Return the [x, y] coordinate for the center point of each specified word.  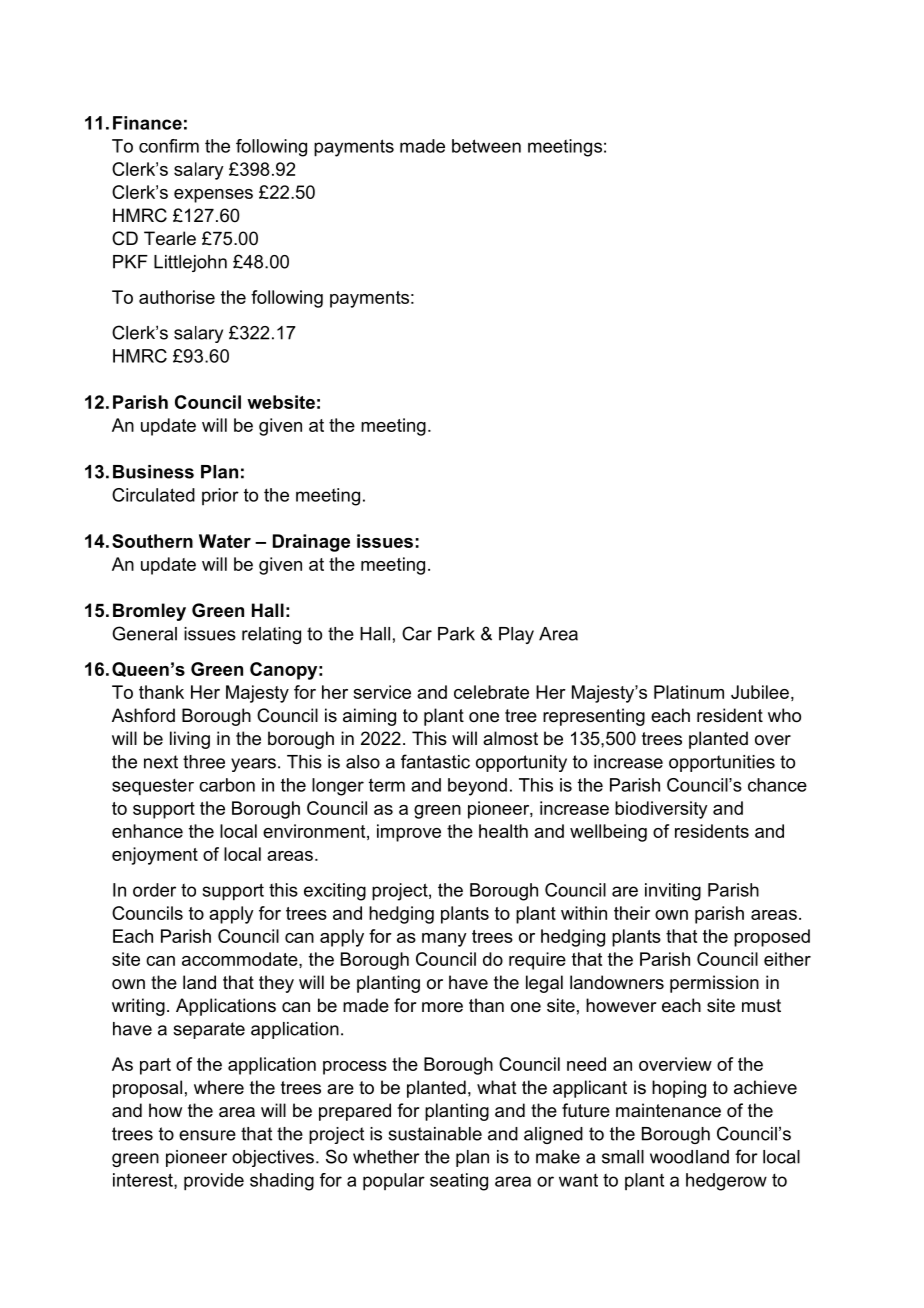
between [486, 146]
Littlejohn [190, 263]
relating [271, 635]
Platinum [689, 692]
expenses [213, 196]
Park [456, 634]
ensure [207, 1135]
